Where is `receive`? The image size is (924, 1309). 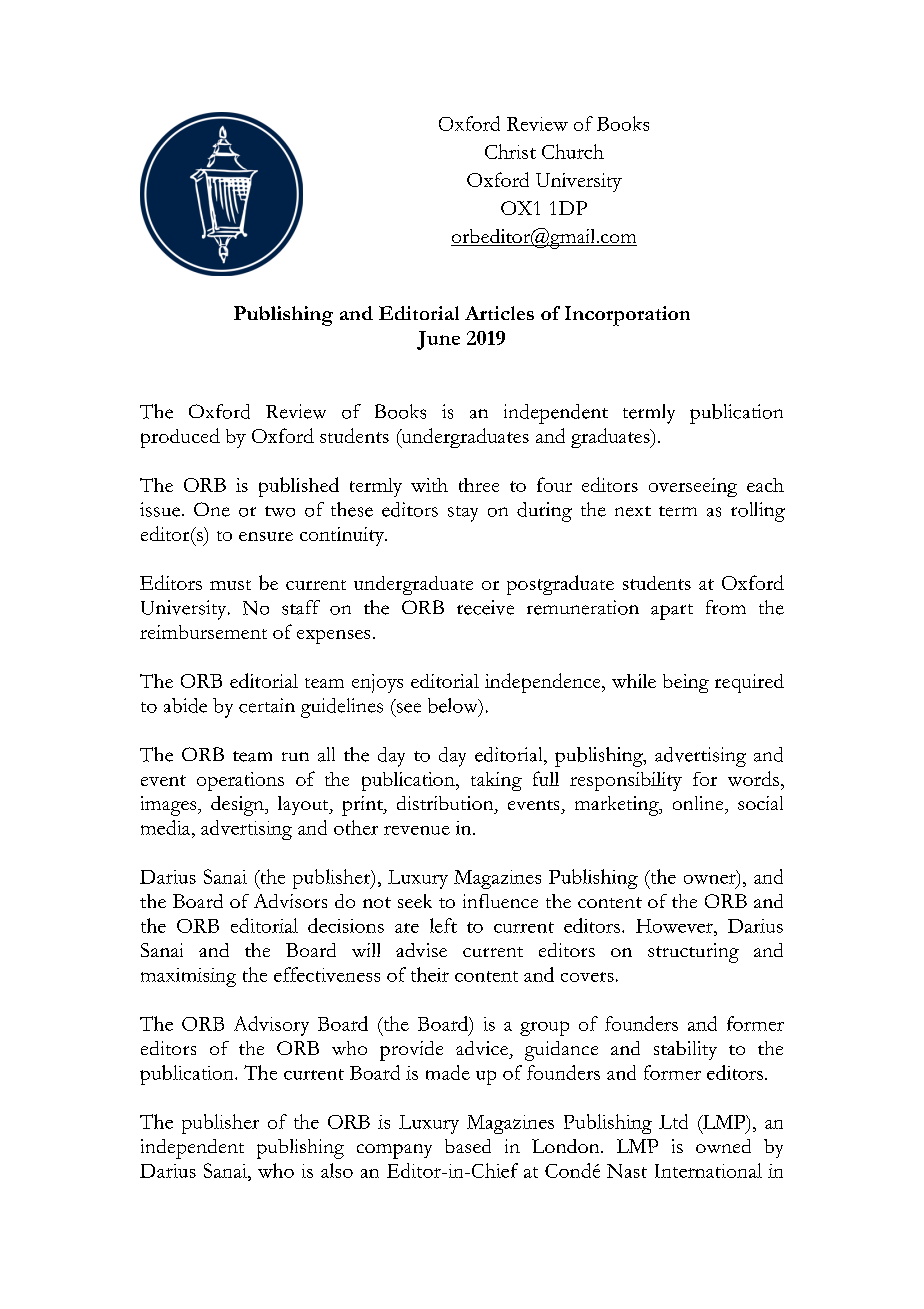
receive is located at coordinates (485, 607).
